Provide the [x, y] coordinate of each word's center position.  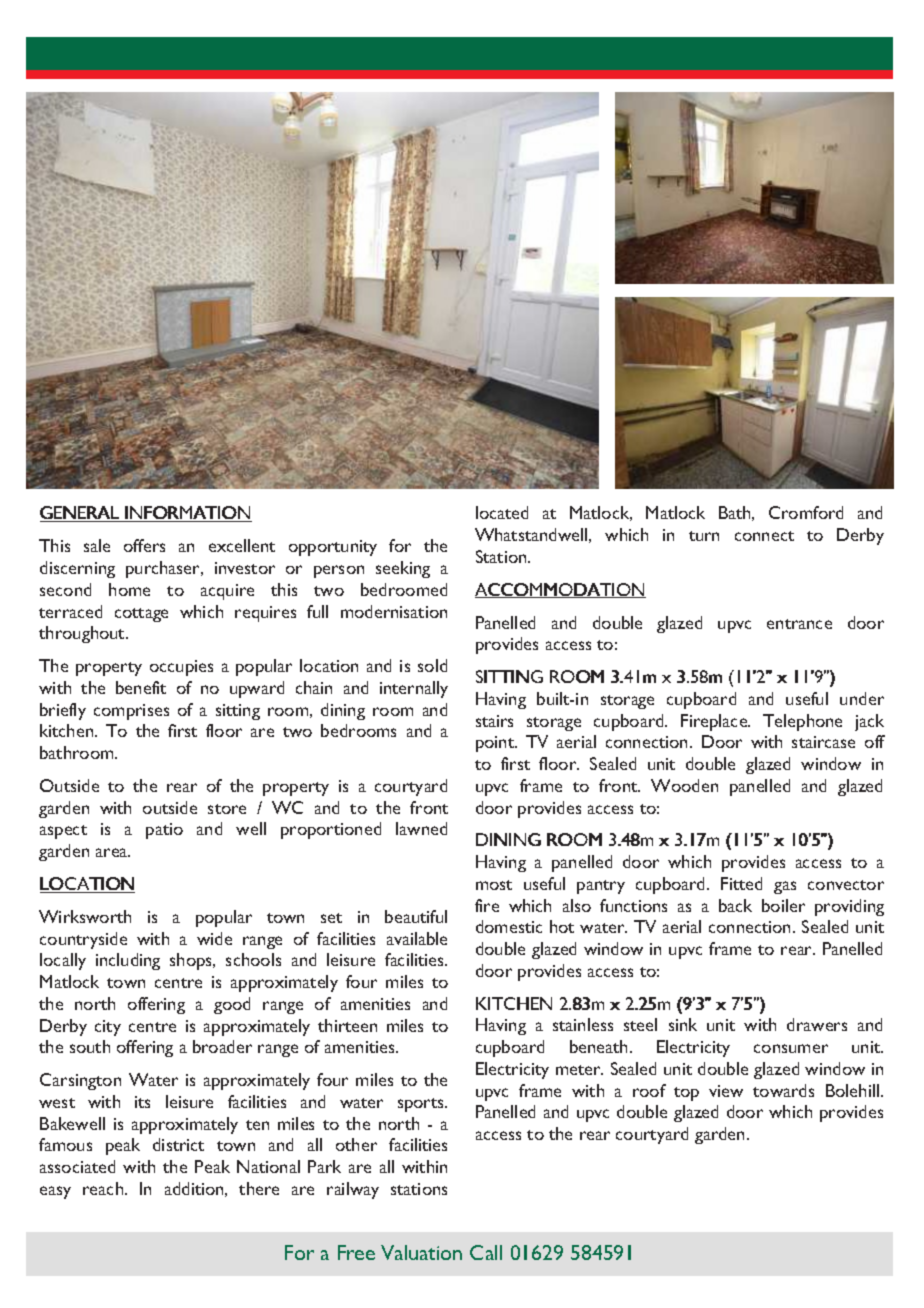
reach [104, 1188]
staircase [823, 742]
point [496, 744]
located [502, 512]
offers [144, 545]
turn [704, 536]
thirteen [347, 1025]
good [232, 1005]
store [227, 809]
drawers [817, 1024]
